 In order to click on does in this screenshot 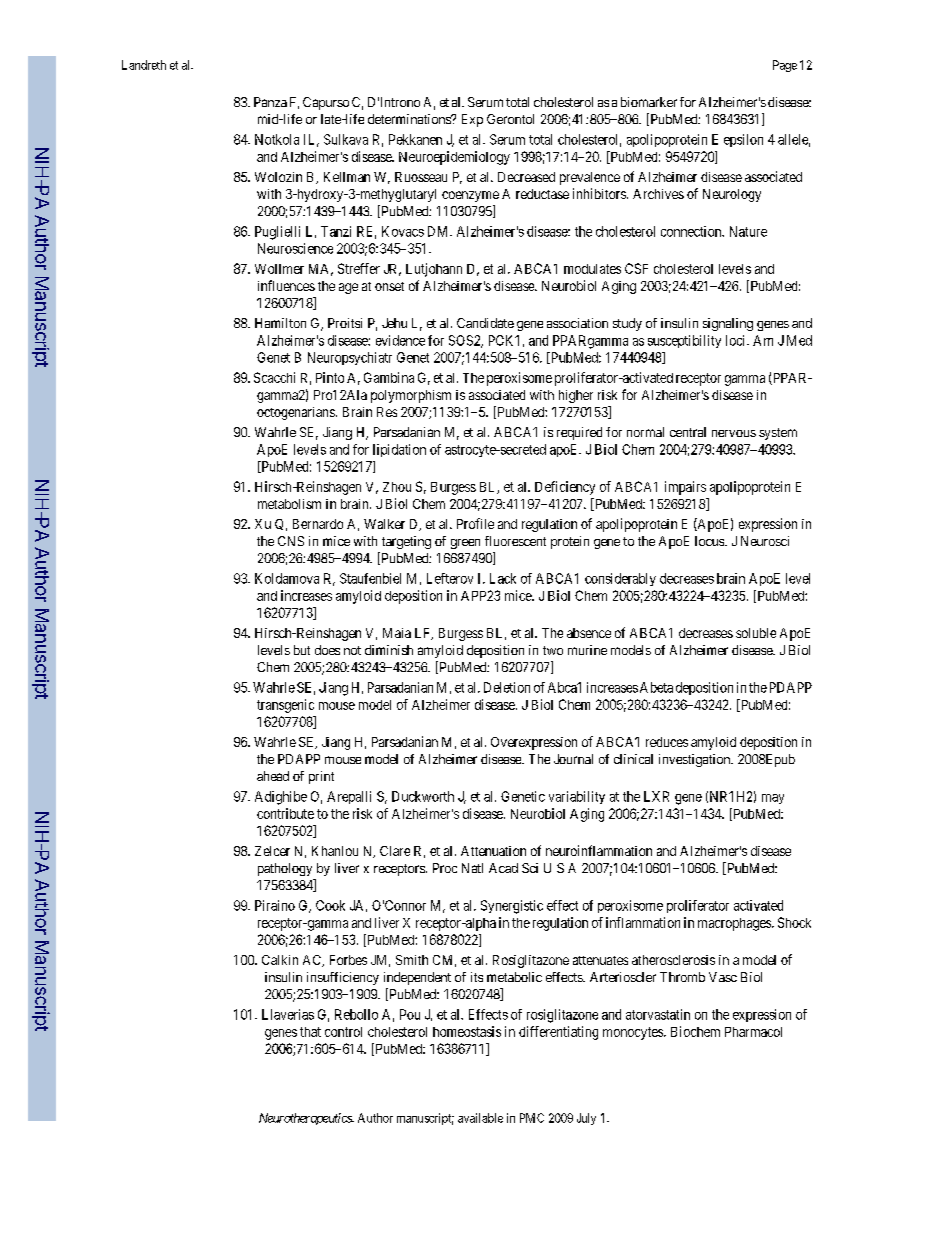, I will do `click(327, 650)`.
